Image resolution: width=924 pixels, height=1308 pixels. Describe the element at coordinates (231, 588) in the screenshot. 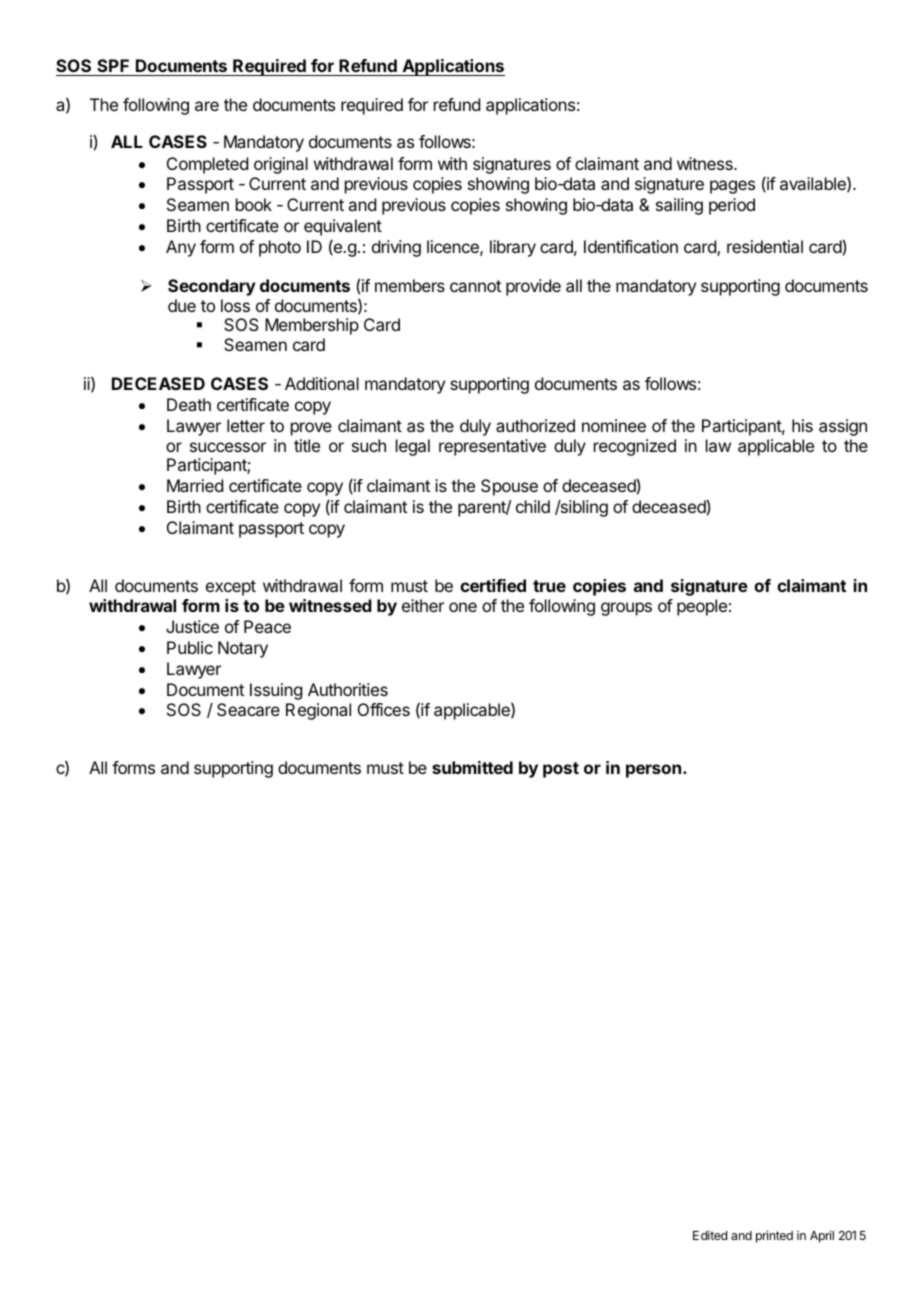

I see `except` at that location.
